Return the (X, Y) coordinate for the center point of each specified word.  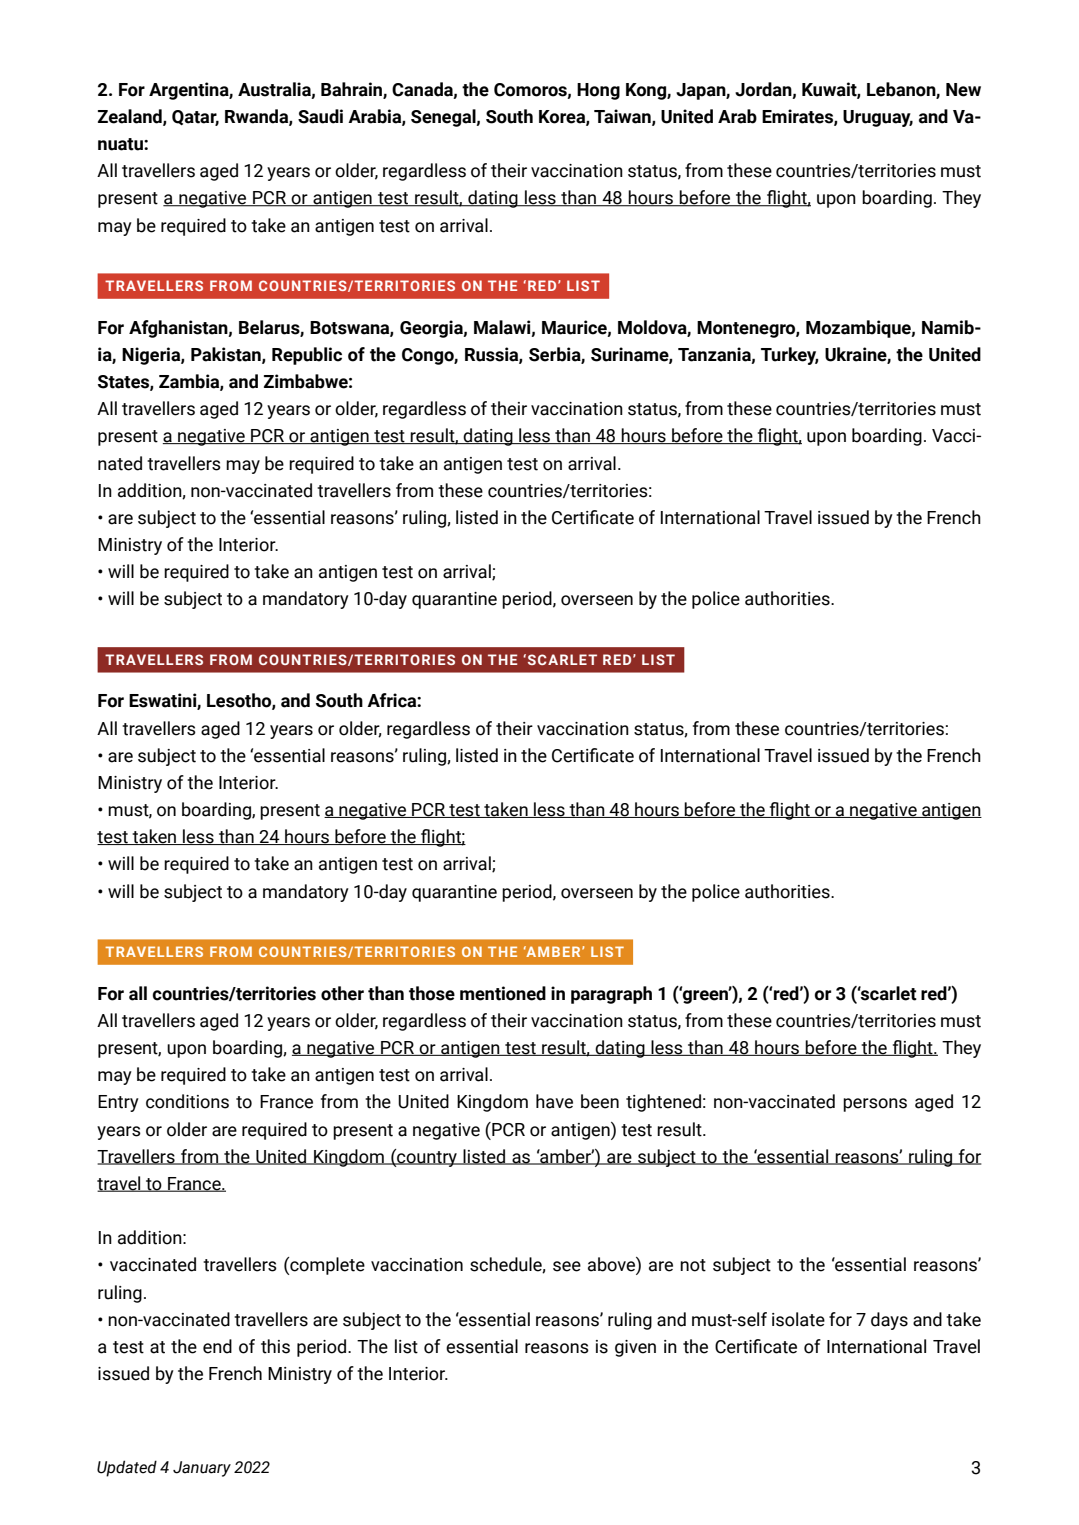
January (202, 1469)
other (342, 993)
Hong (598, 91)
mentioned (503, 993)
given (635, 1348)
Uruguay (878, 118)
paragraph (611, 995)
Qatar (195, 118)
